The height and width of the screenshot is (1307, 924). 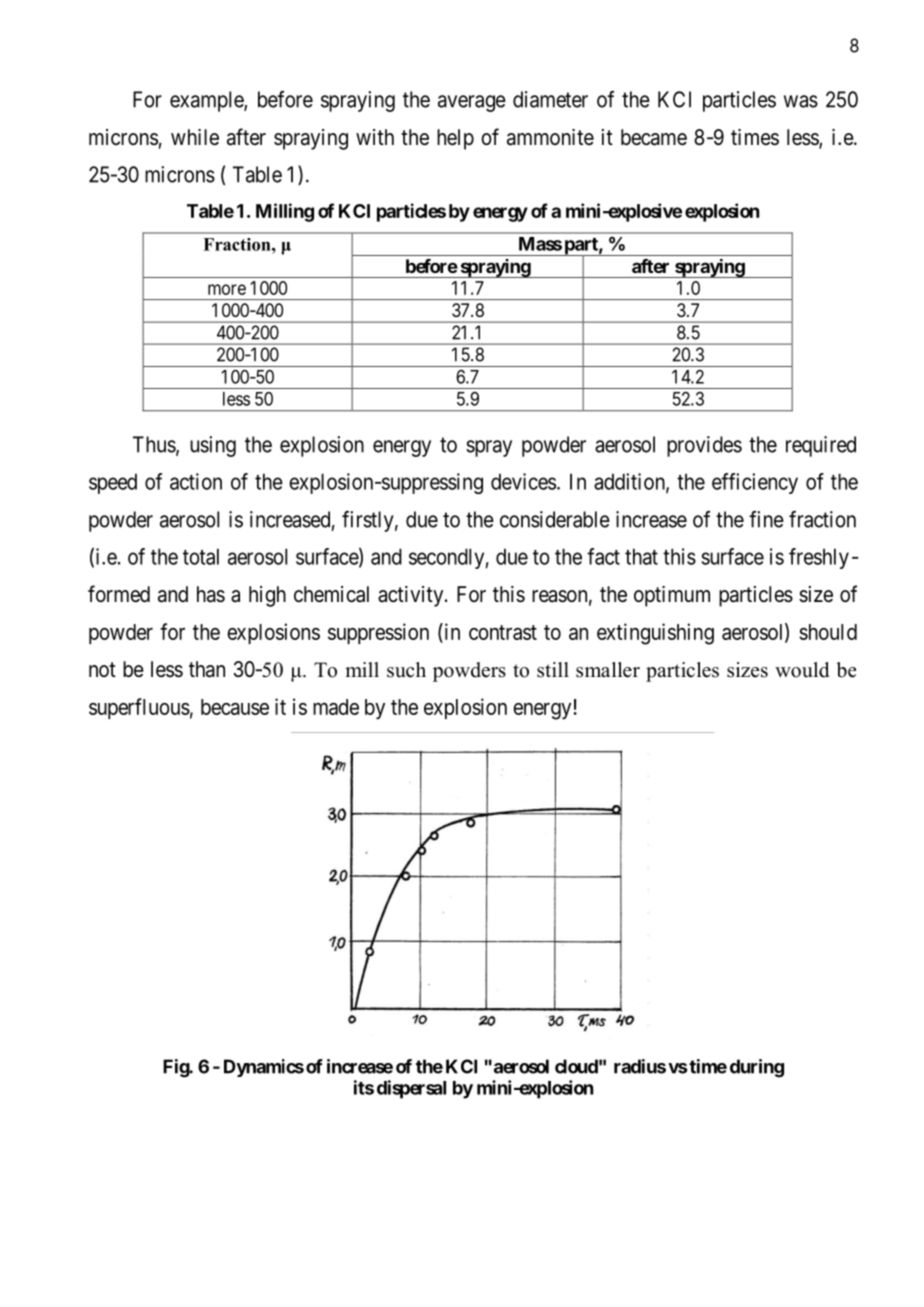 What do you see at coordinates (195, 137) in the screenshot?
I see `while` at bounding box center [195, 137].
